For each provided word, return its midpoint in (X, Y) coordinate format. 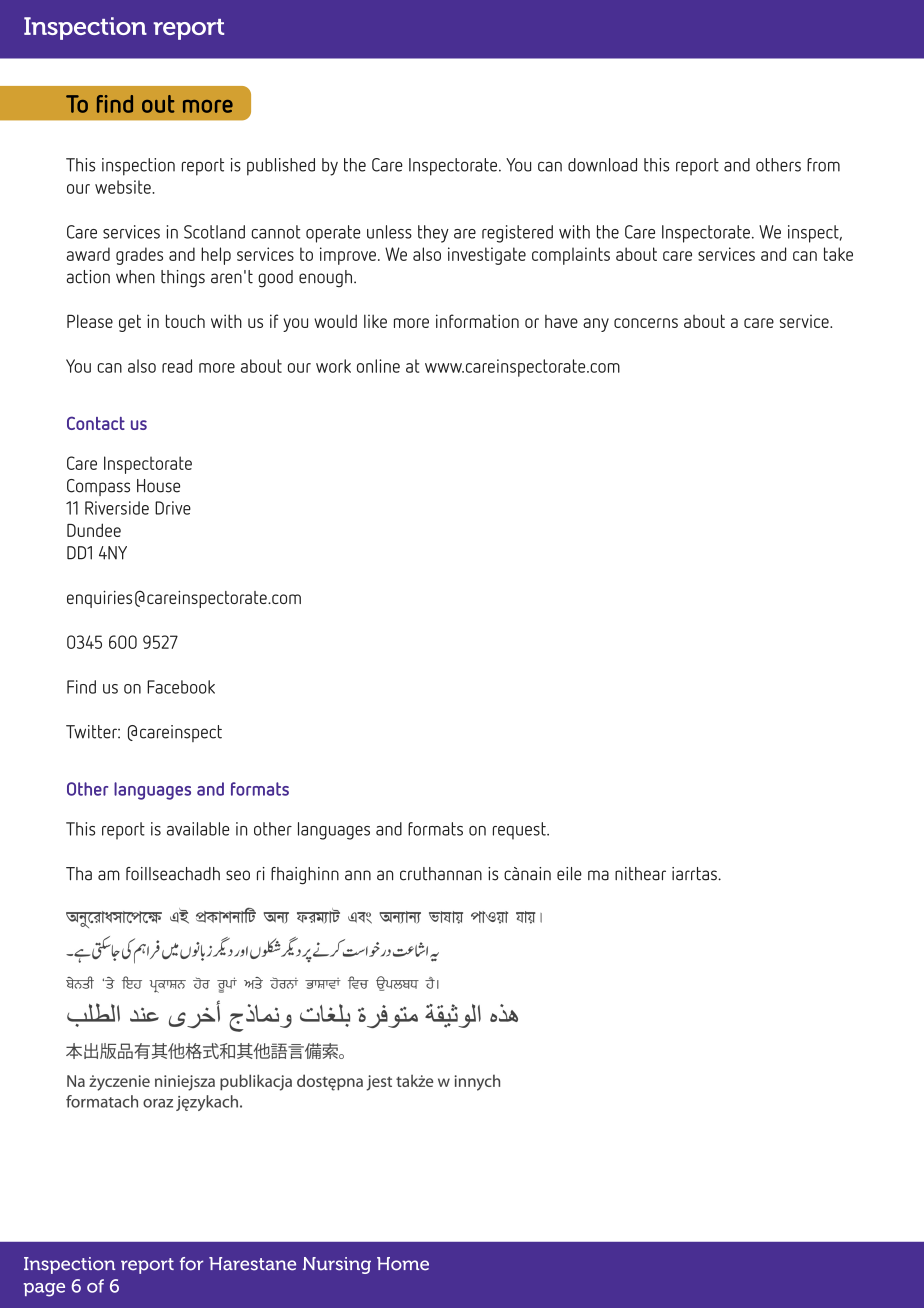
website (124, 187)
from (823, 165)
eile (569, 874)
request (520, 831)
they (433, 234)
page (44, 1290)
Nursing (337, 1265)
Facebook (181, 687)
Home (403, 1264)
